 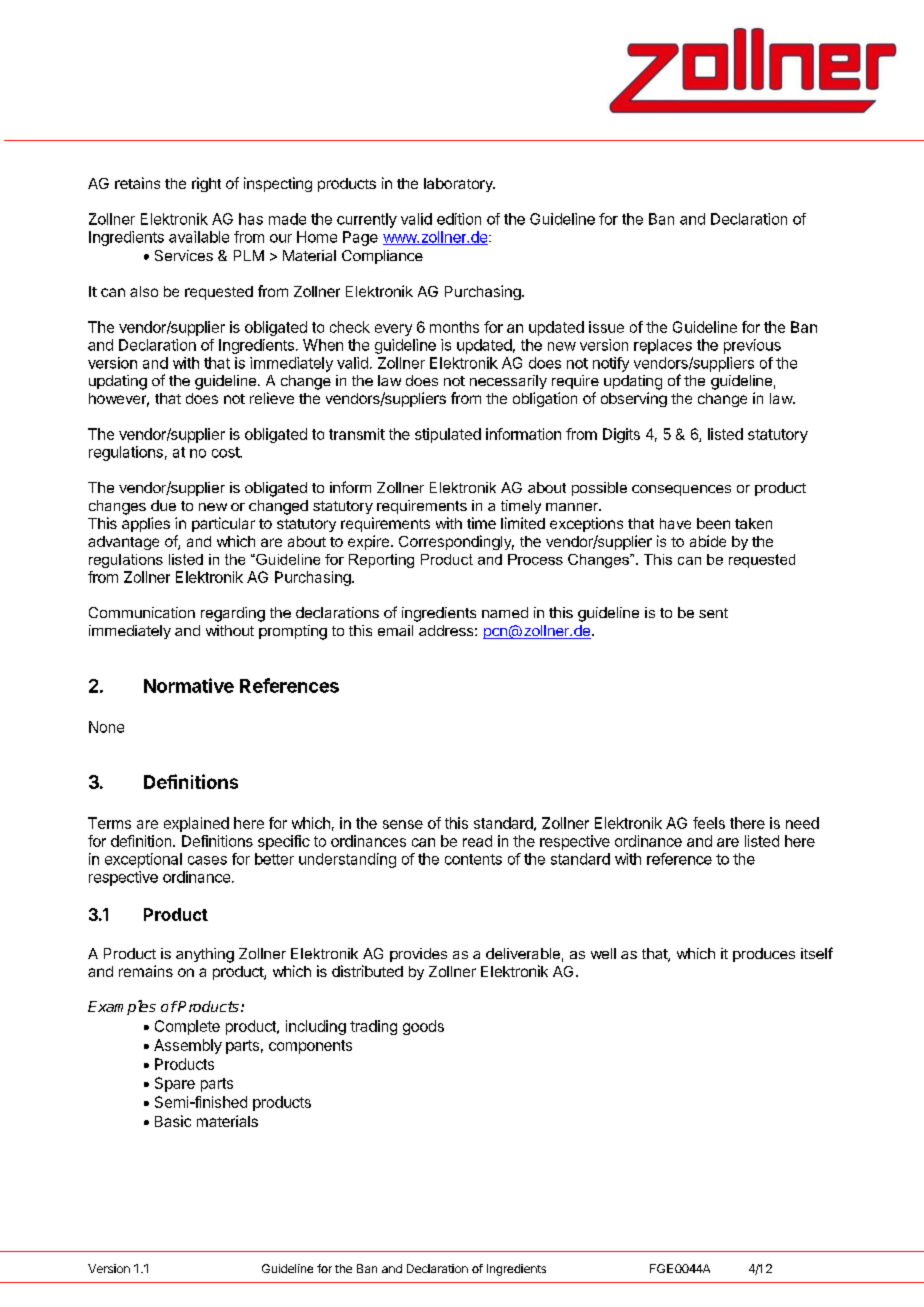 What do you see at coordinates (207, 860) in the screenshot?
I see `cases` at bounding box center [207, 860].
